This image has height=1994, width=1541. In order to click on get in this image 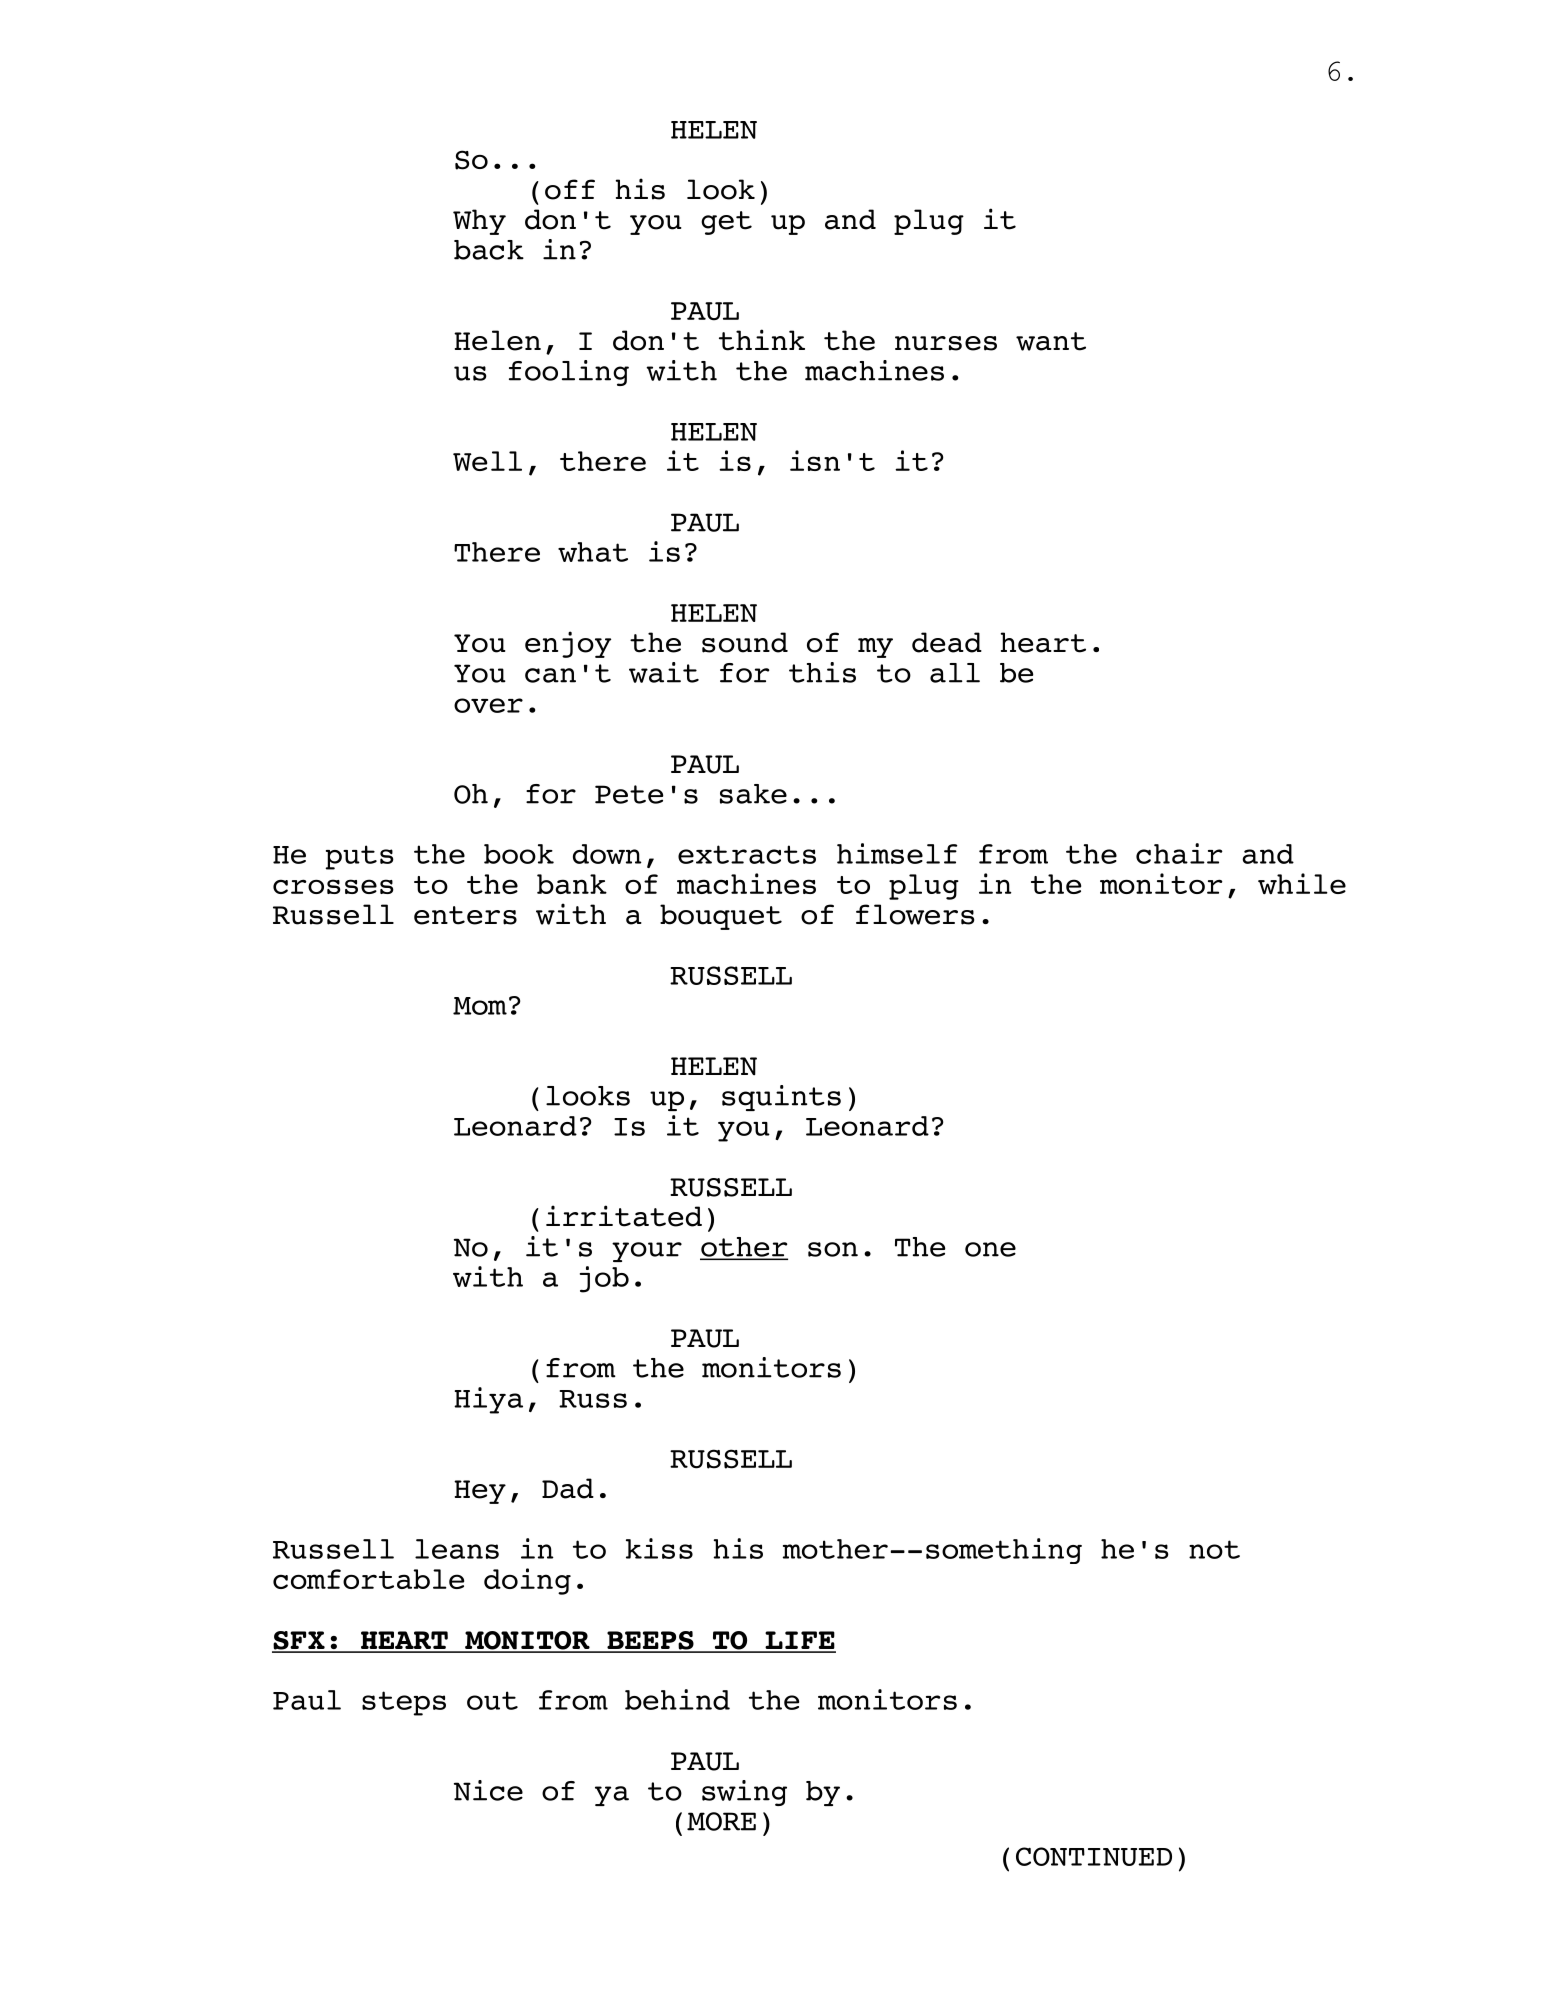, I will do `click(726, 223)`.
